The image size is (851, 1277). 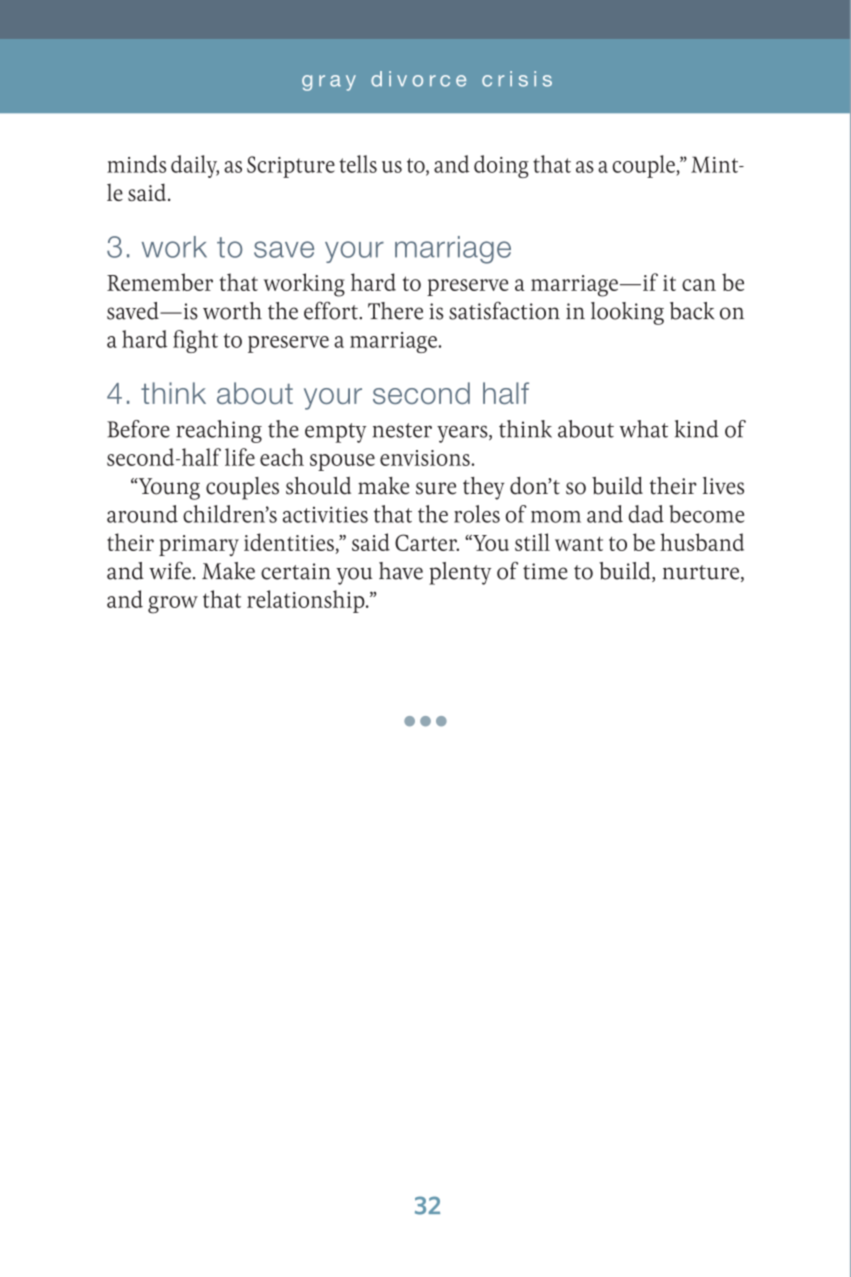 What do you see at coordinates (646, 514) in the screenshot?
I see `dad` at bounding box center [646, 514].
